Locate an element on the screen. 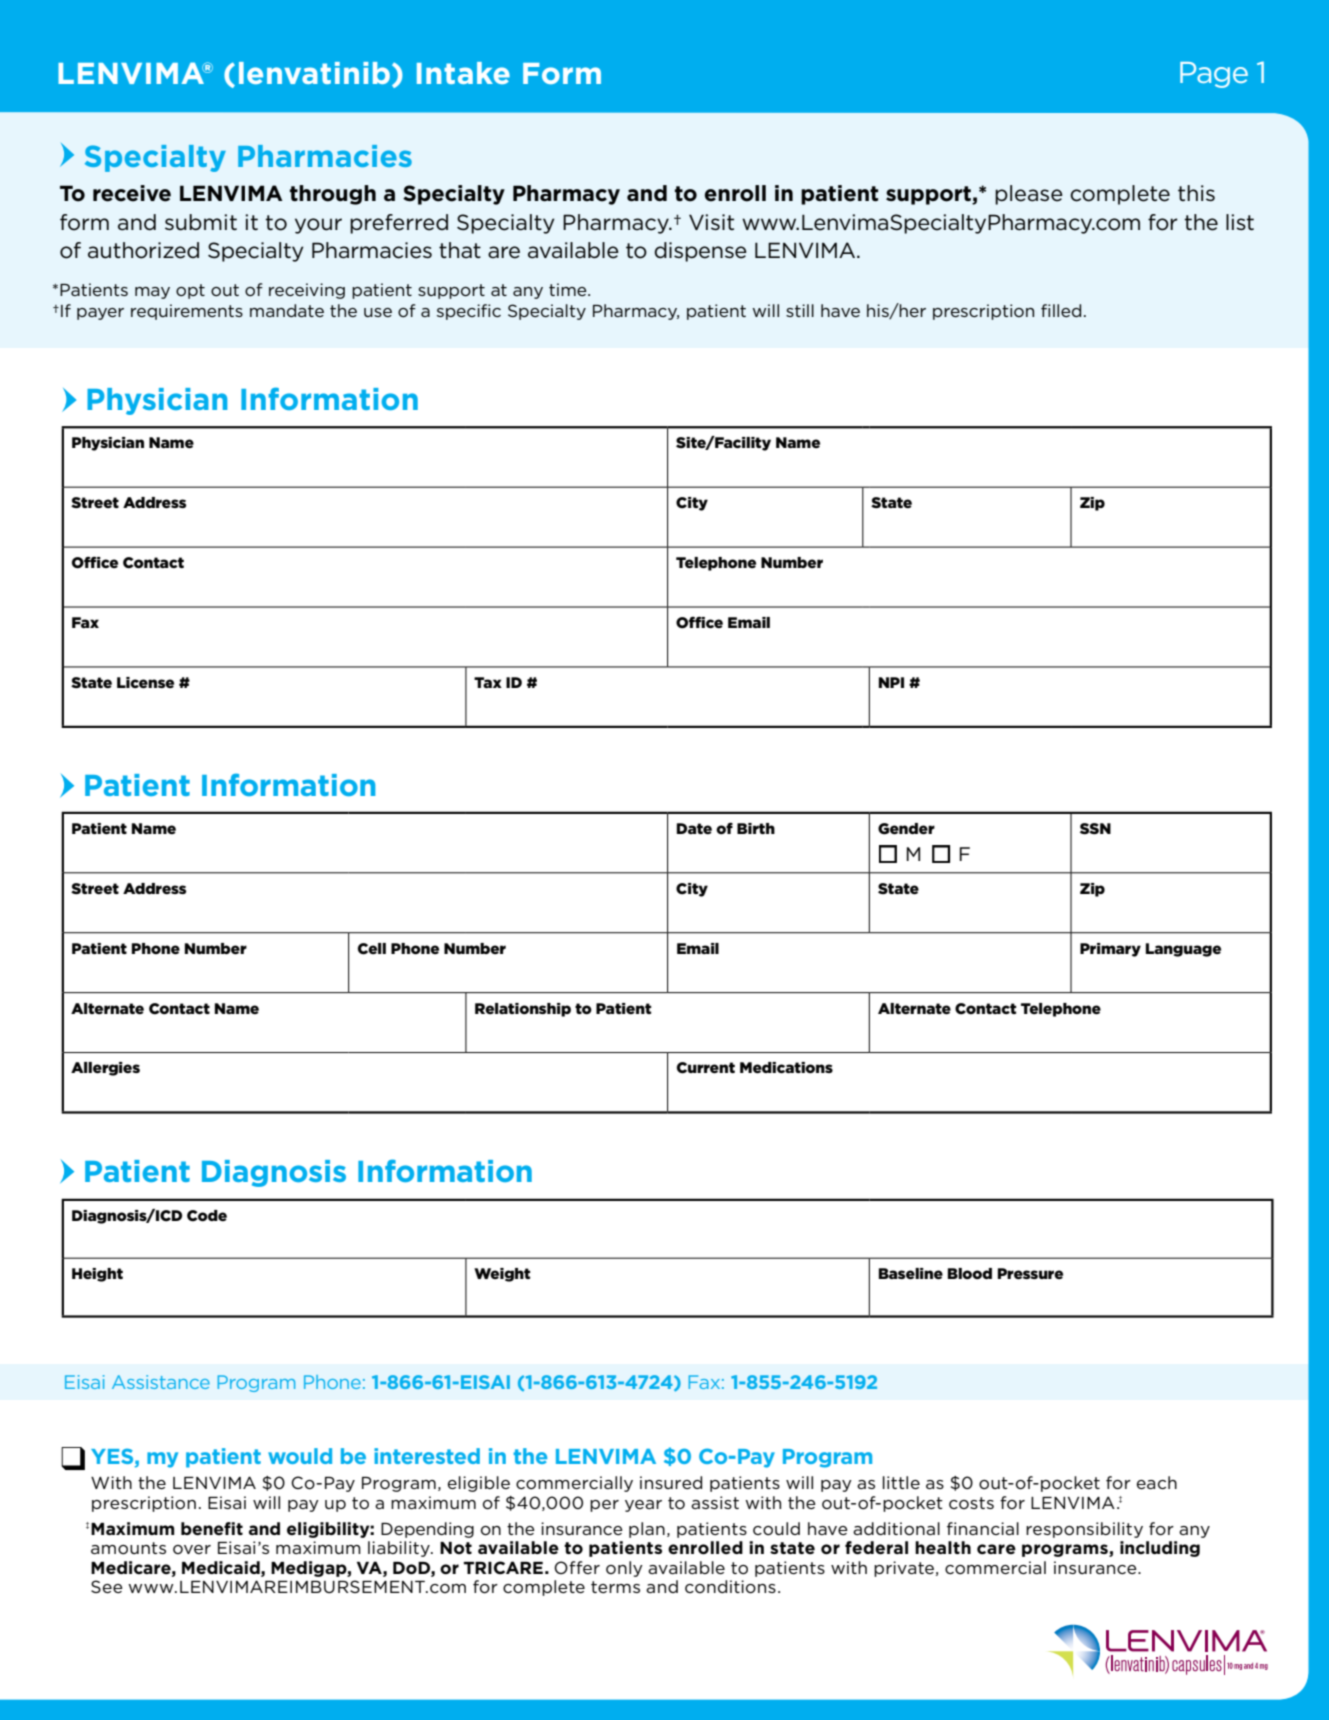 The width and height of the screenshot is (1329, 1720). Visit is located at coordinates (711, 222).
